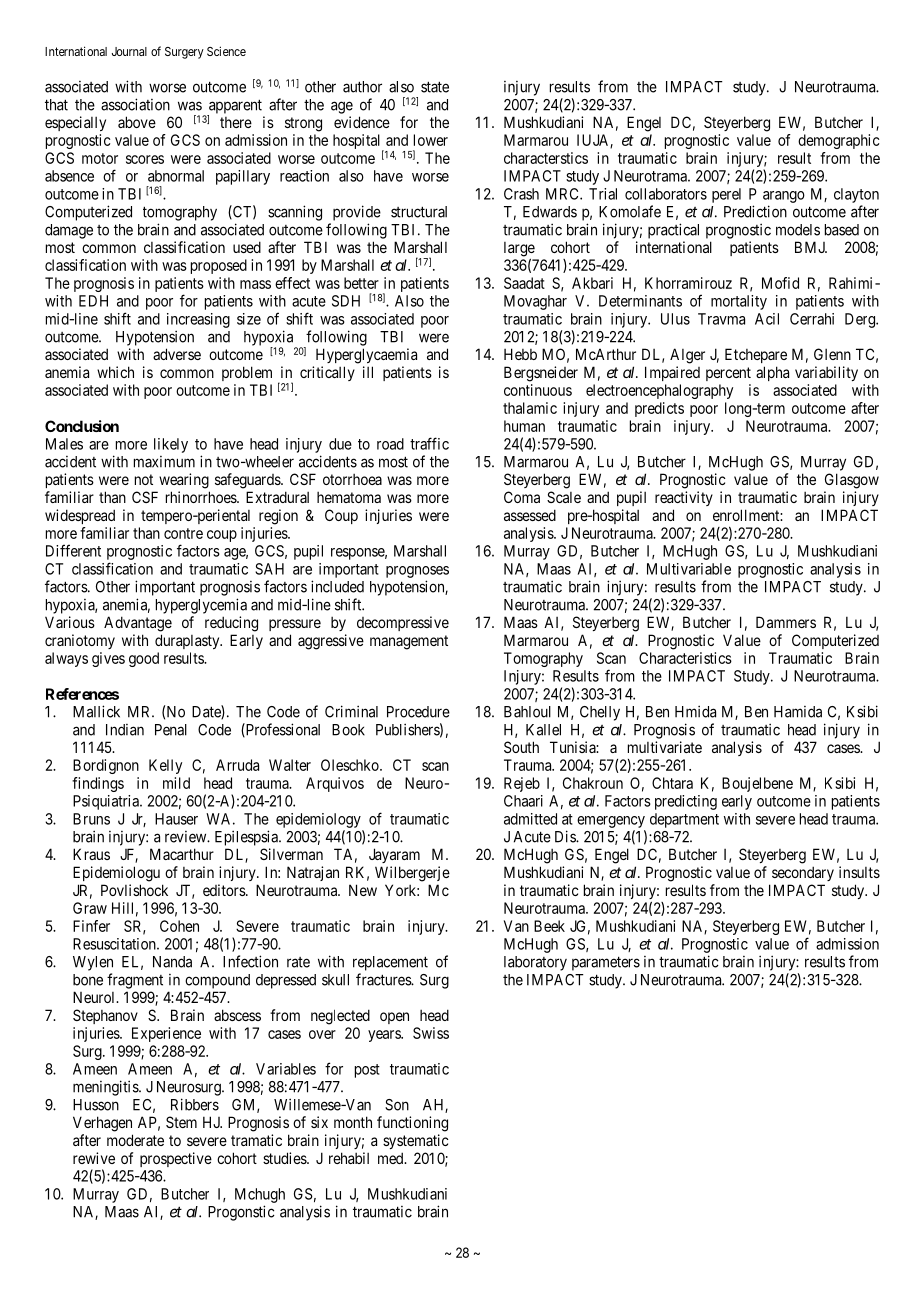  What do you see at coordinates (606, 963) in the screenshot?
I see `parameters` at bounding box center [606, 963].
